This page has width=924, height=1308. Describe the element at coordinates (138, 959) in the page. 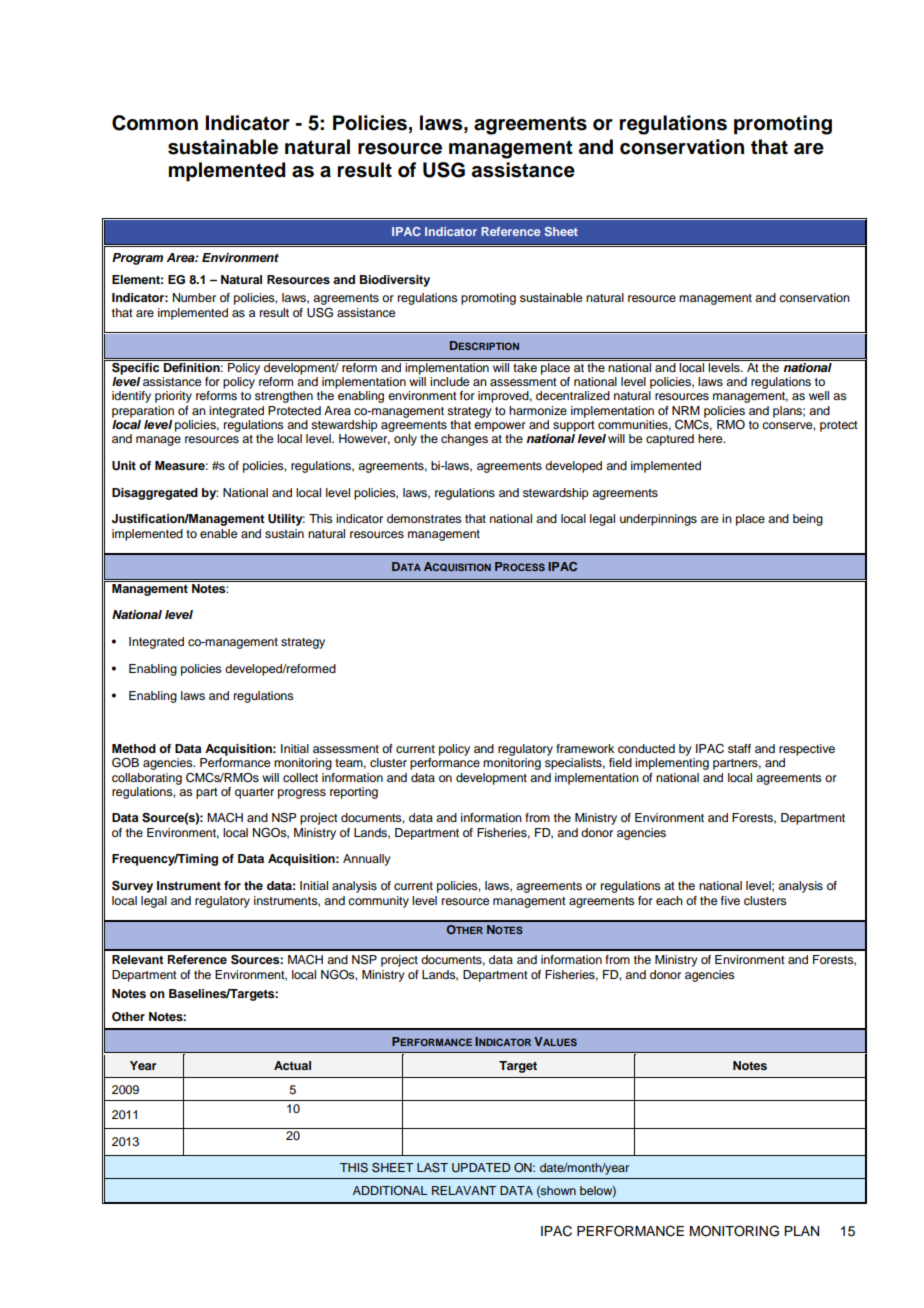

I see `Relevant` at that location.
